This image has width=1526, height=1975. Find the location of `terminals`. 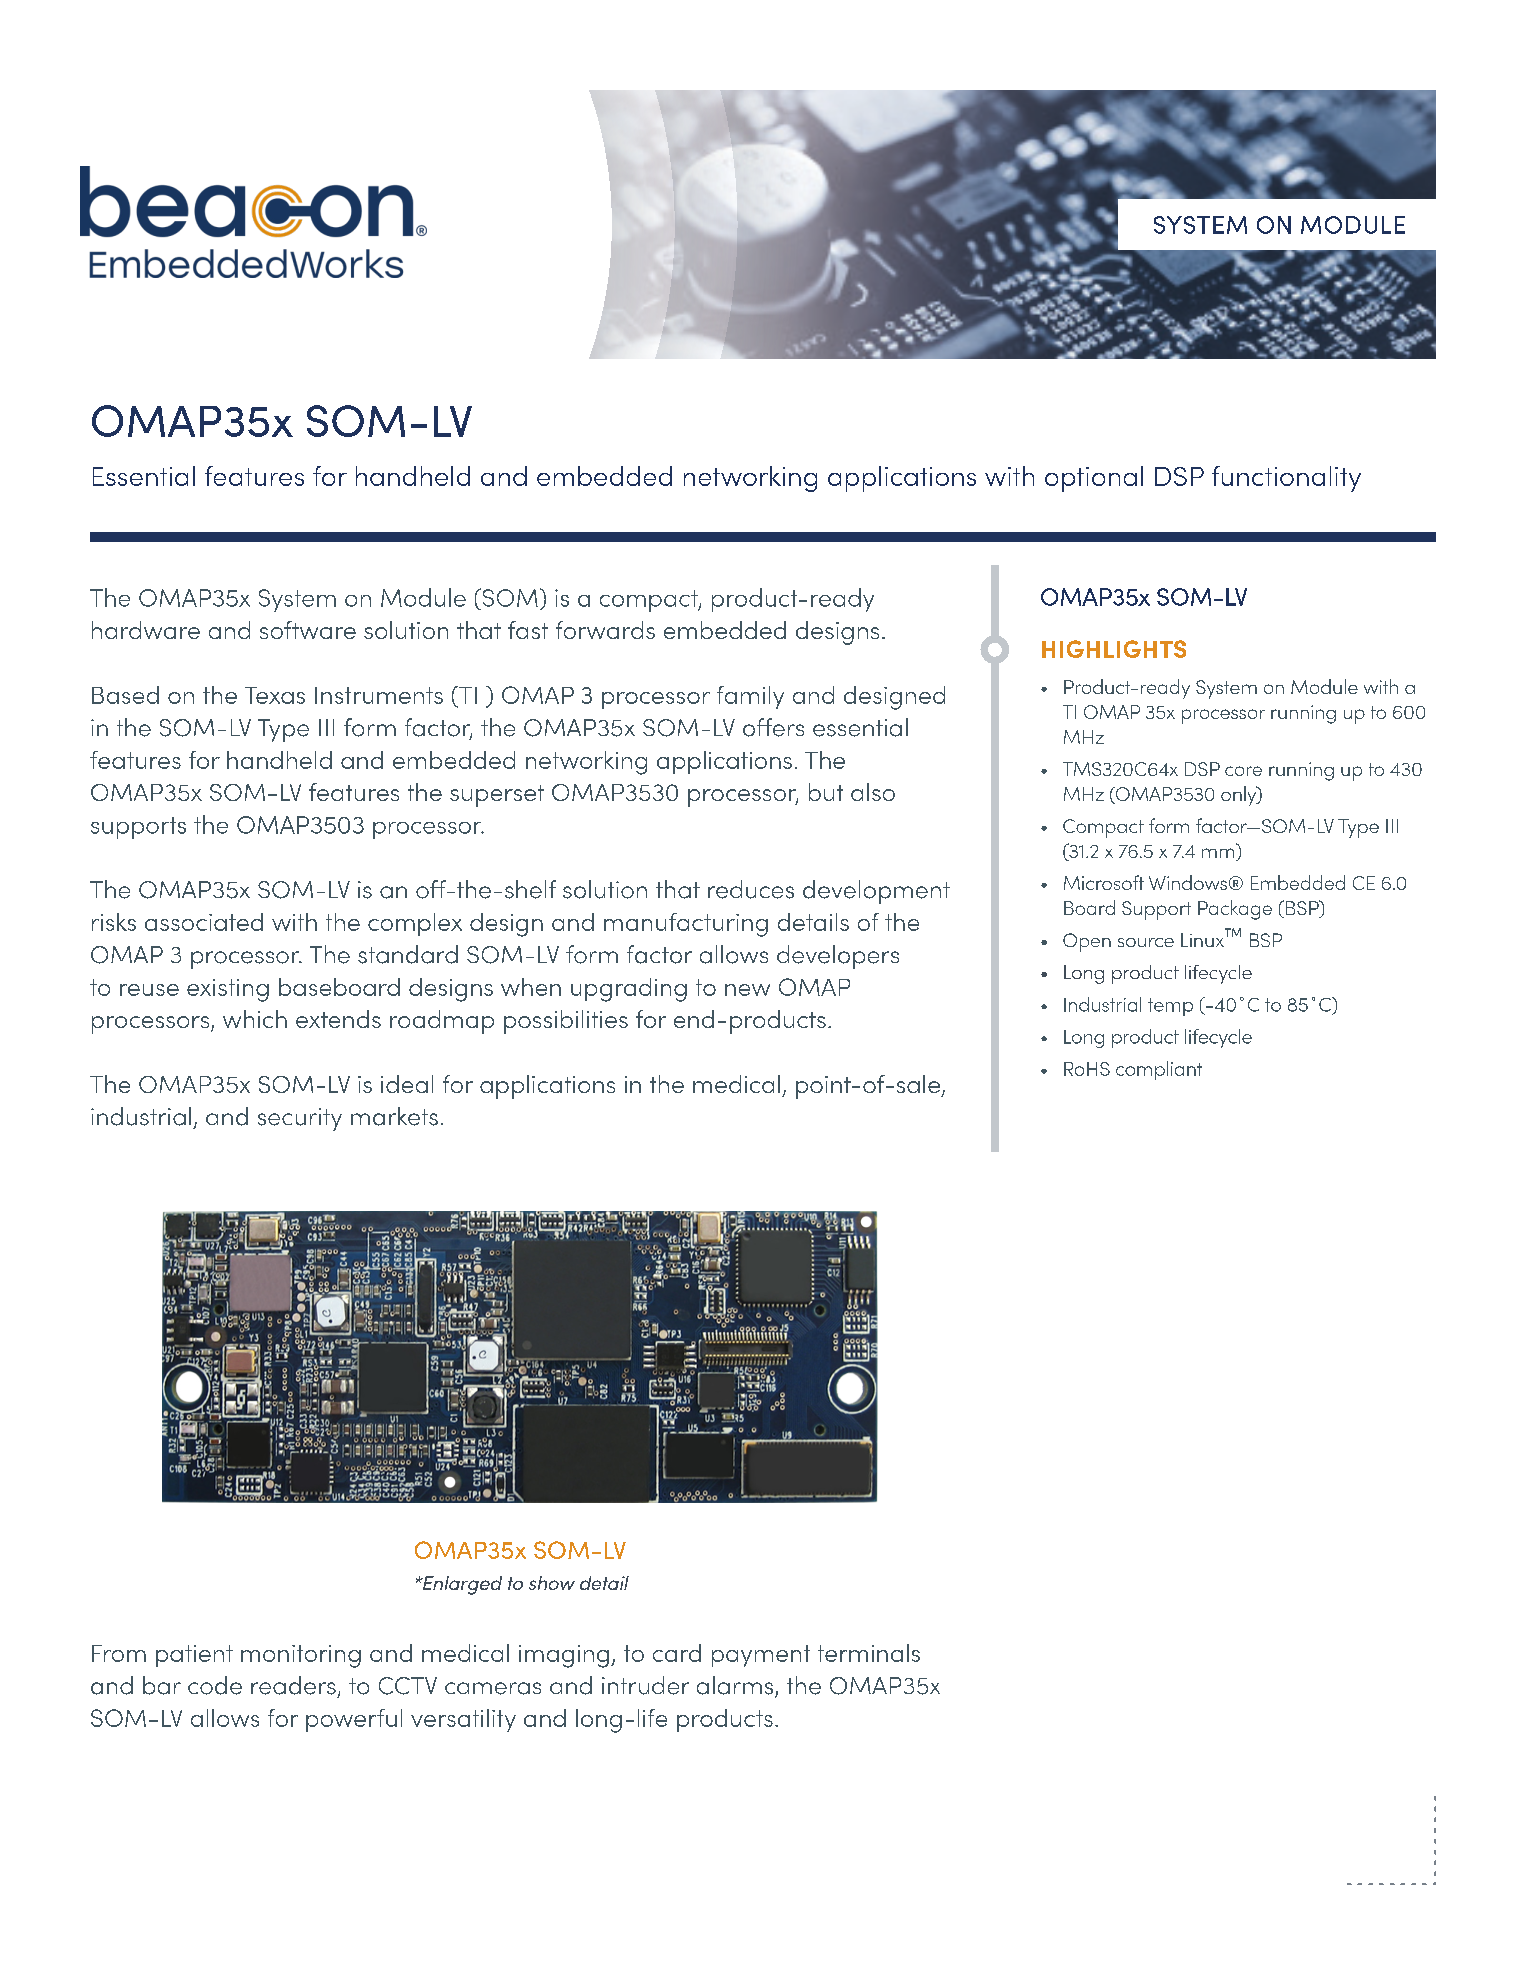

terminals is located at coordinates (869, 1653).
